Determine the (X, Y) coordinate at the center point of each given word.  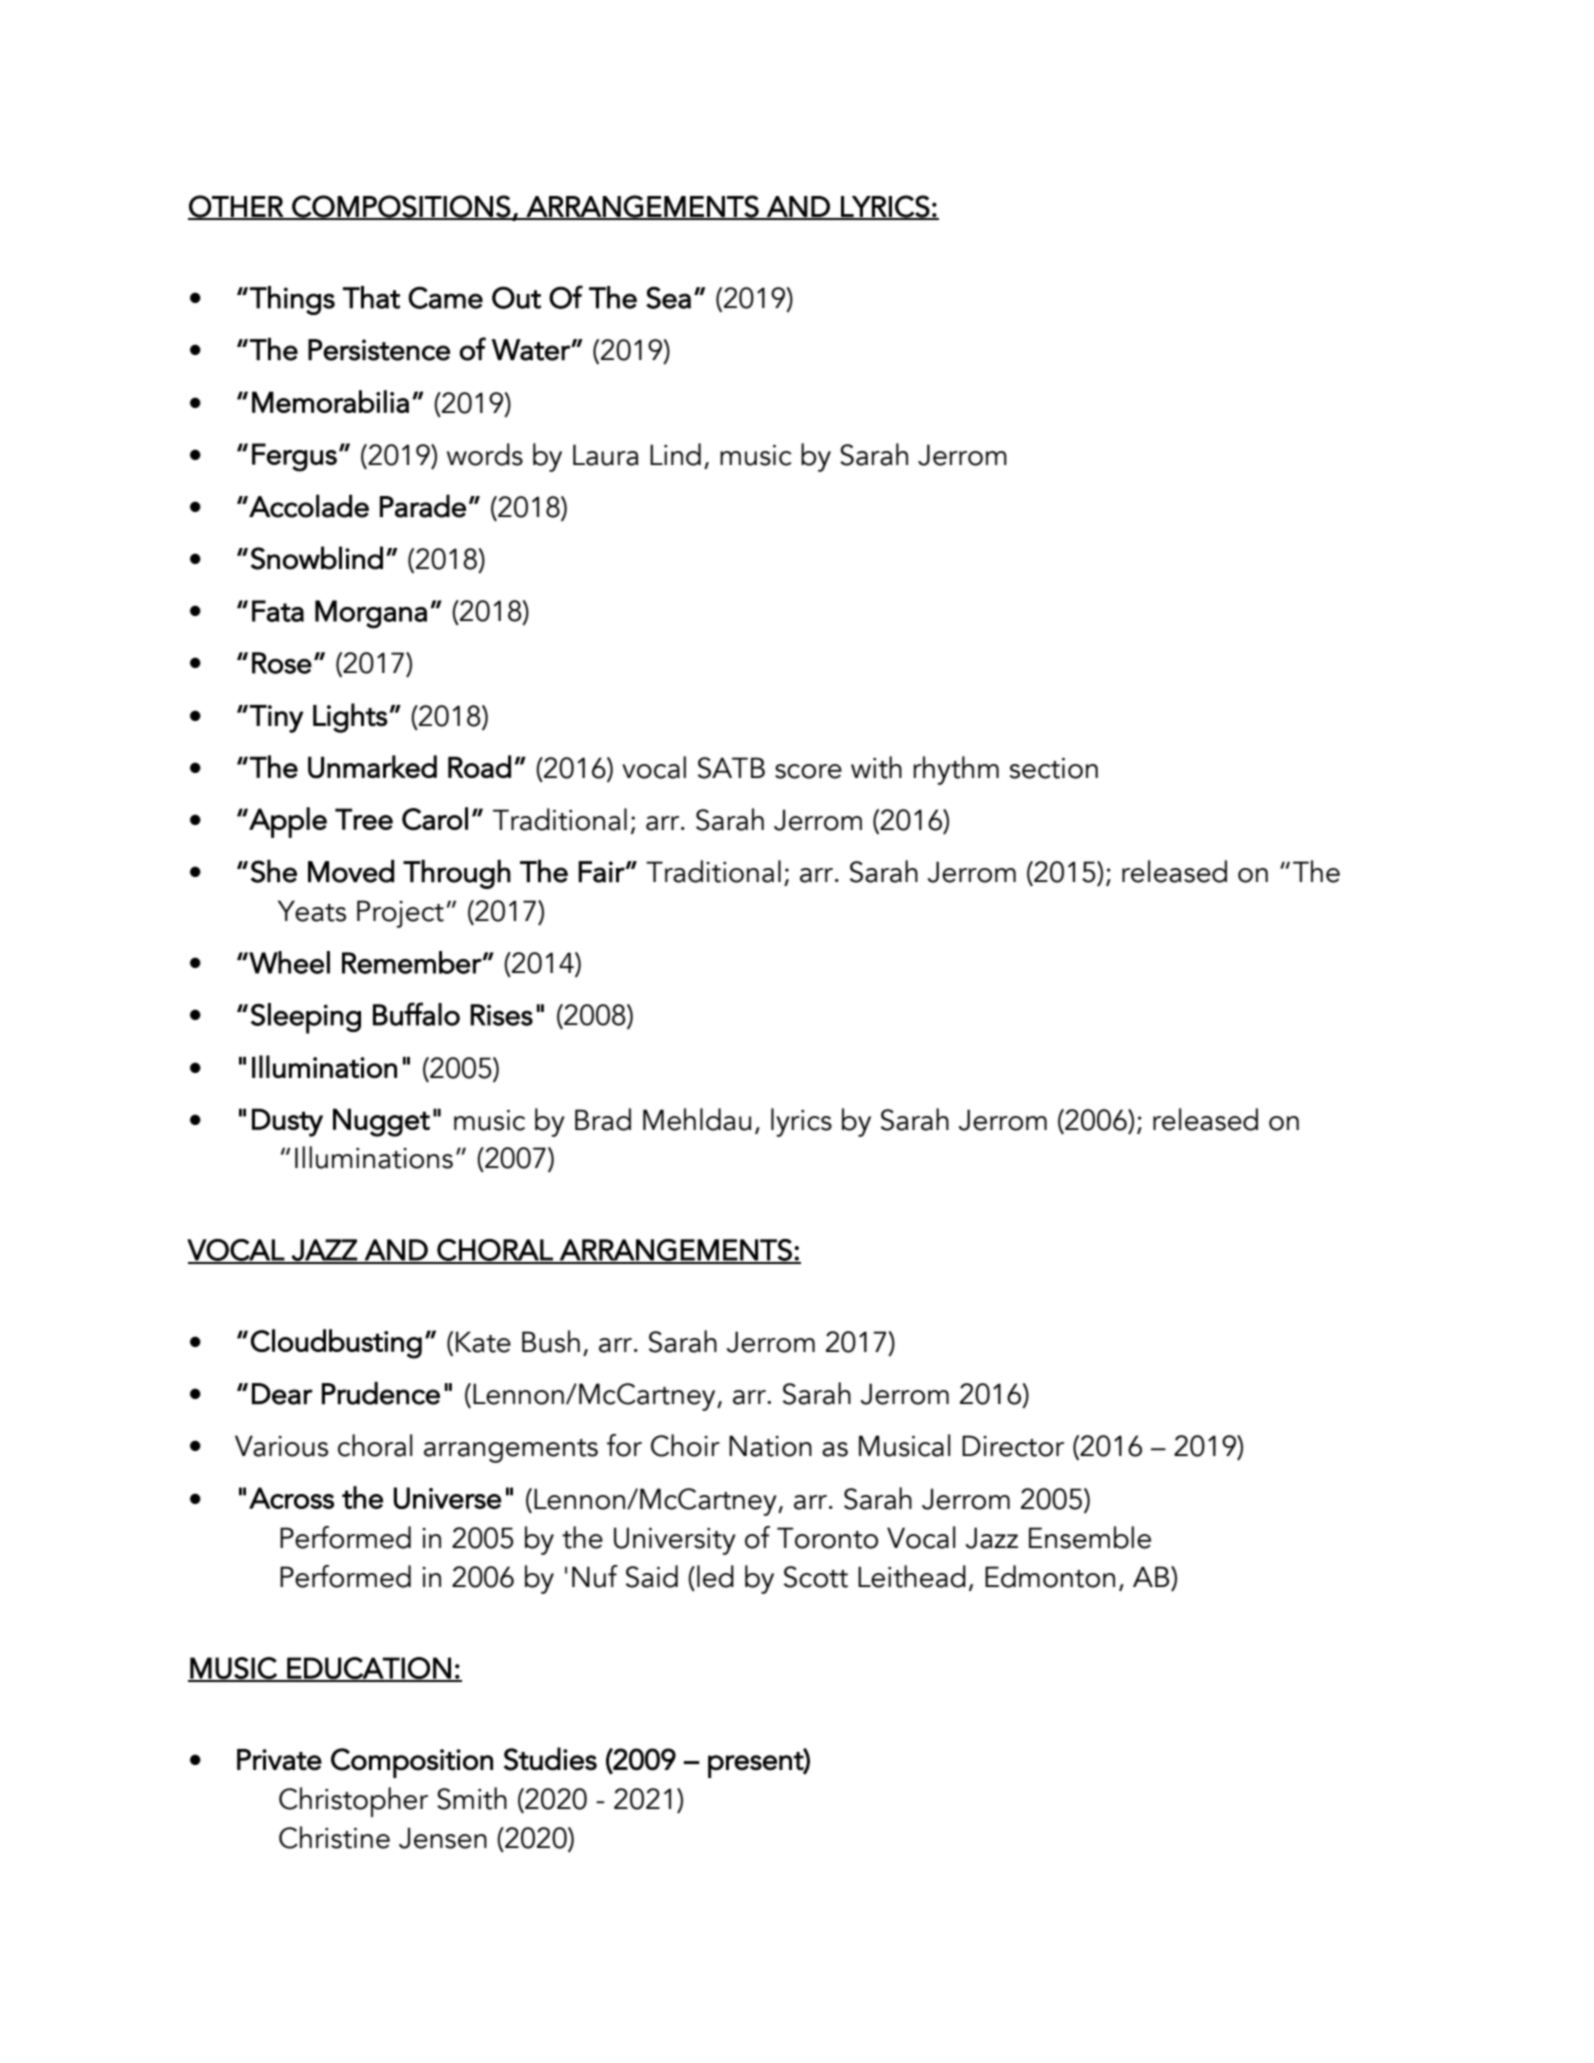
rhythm (956, 770)
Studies (550, 1759)
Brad (603, 1119)
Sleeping (306, 1018)
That (371, 297)
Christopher (353, 1802)
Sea (668, 298)
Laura (606, 455)
